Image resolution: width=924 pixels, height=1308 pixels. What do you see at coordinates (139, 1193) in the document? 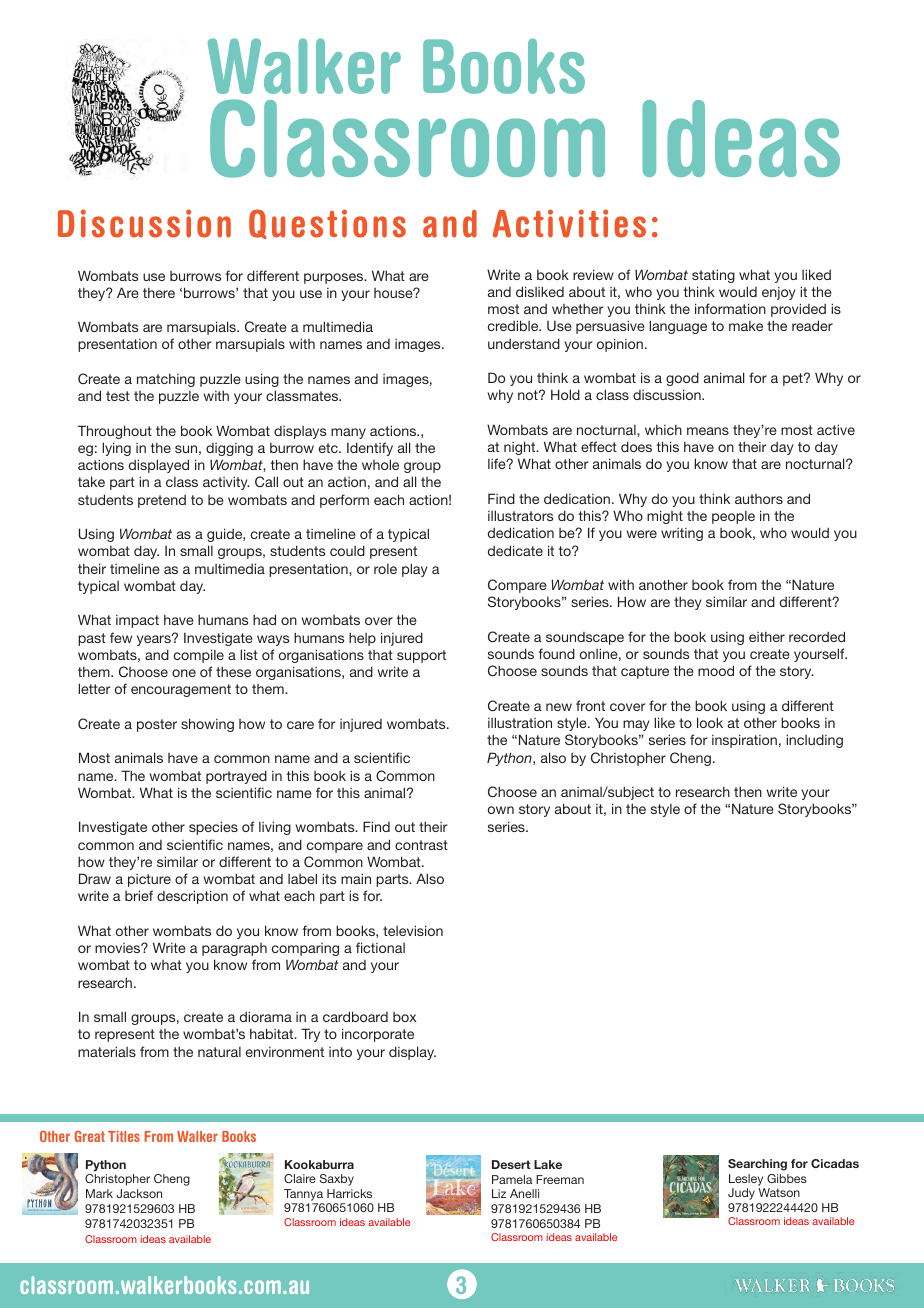
I see `Jackson` at bounding box center [139, 1193].
